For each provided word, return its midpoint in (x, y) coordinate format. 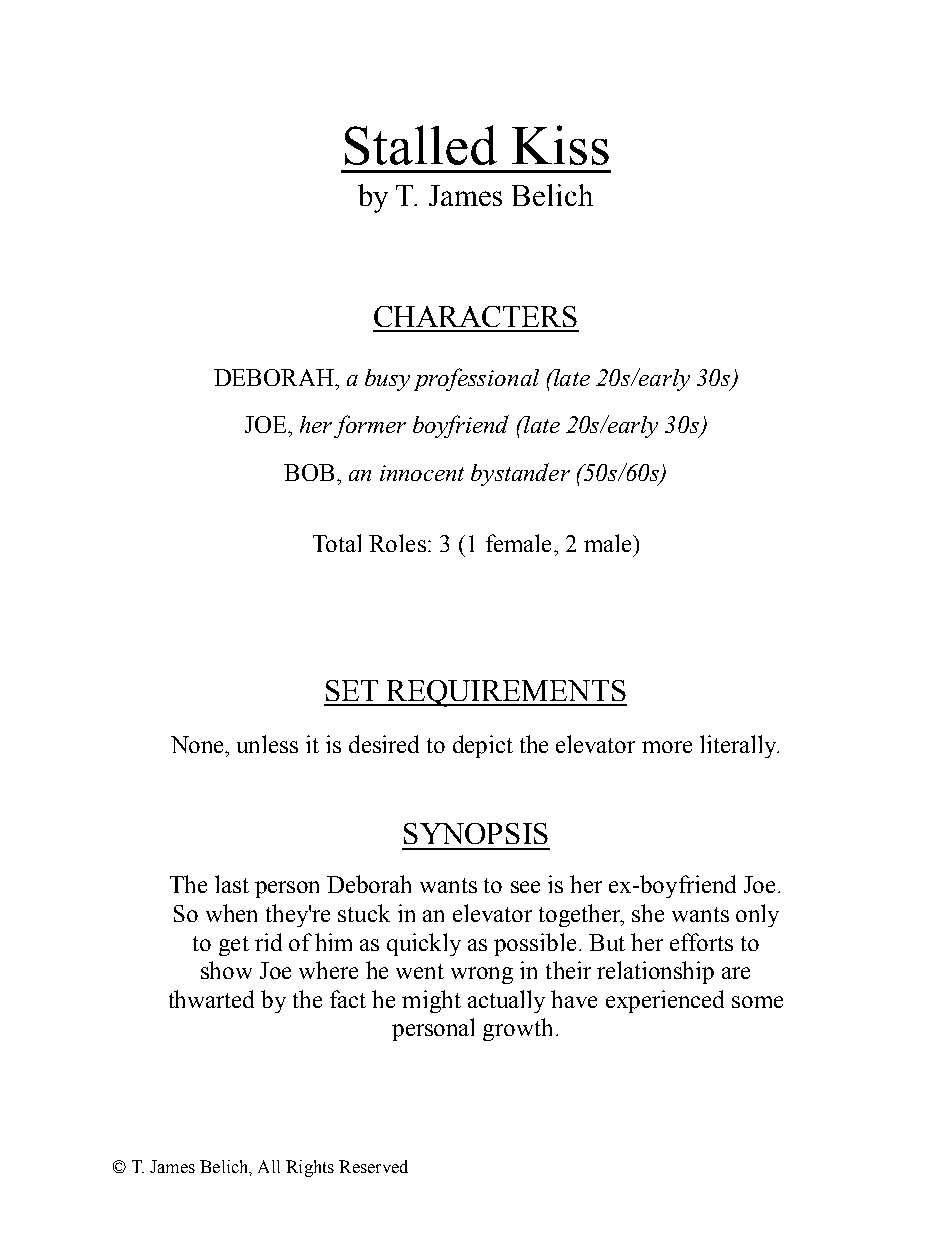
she (648, 913)
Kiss (560, 145)
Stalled (421, 145)
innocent (422, 473)
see (525, 887)
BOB (309, 472)
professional (476, 379)
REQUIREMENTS (506, 693)
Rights (310, 1168)
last (232, 884)
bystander (520, 474)
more (667, 747)
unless (267, 744)
